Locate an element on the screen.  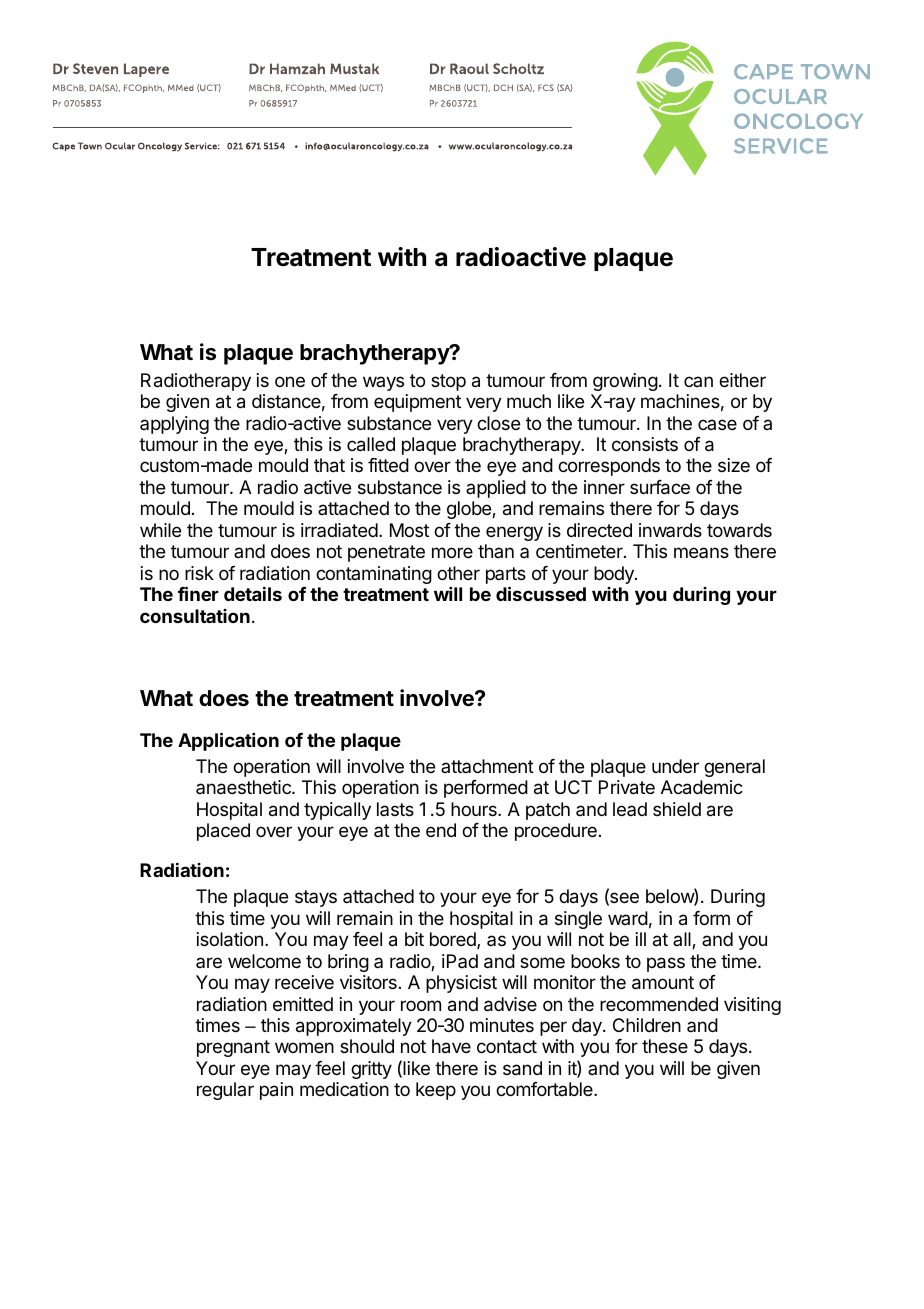
can is located at coordinates (698, 381).
